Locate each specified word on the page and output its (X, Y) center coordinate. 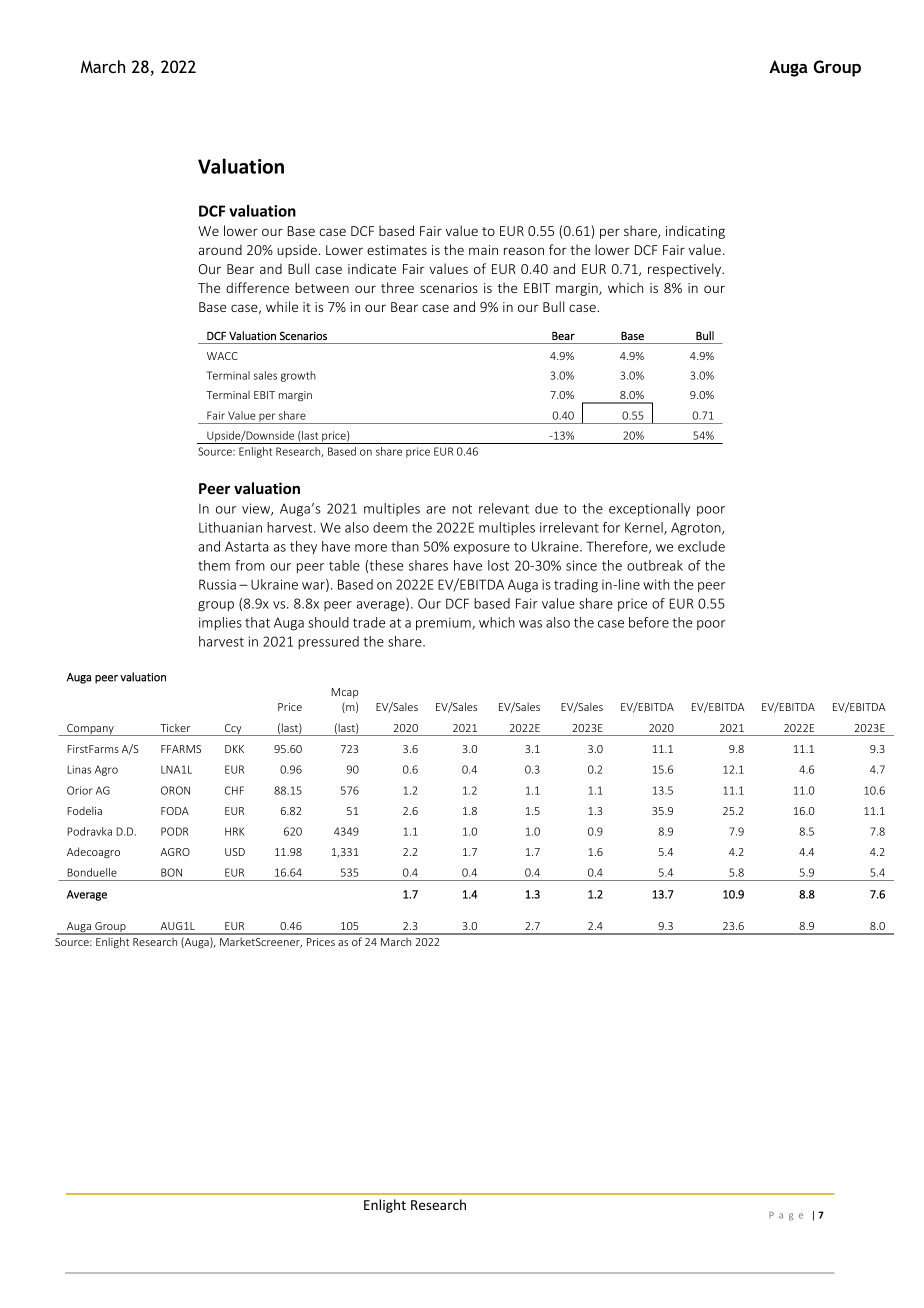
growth (298, 376)
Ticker (175, 727)
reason (524, 251)
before (649, 622)
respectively (686, 270)
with (656, 584)
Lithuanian (230, 527)
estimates (397, 250)
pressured (328, 642)
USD (235, 852)
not (462, 509)
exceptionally (649, 510)
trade (369, 622)
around (220, 249)
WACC (222, 356)
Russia (217, 584)
